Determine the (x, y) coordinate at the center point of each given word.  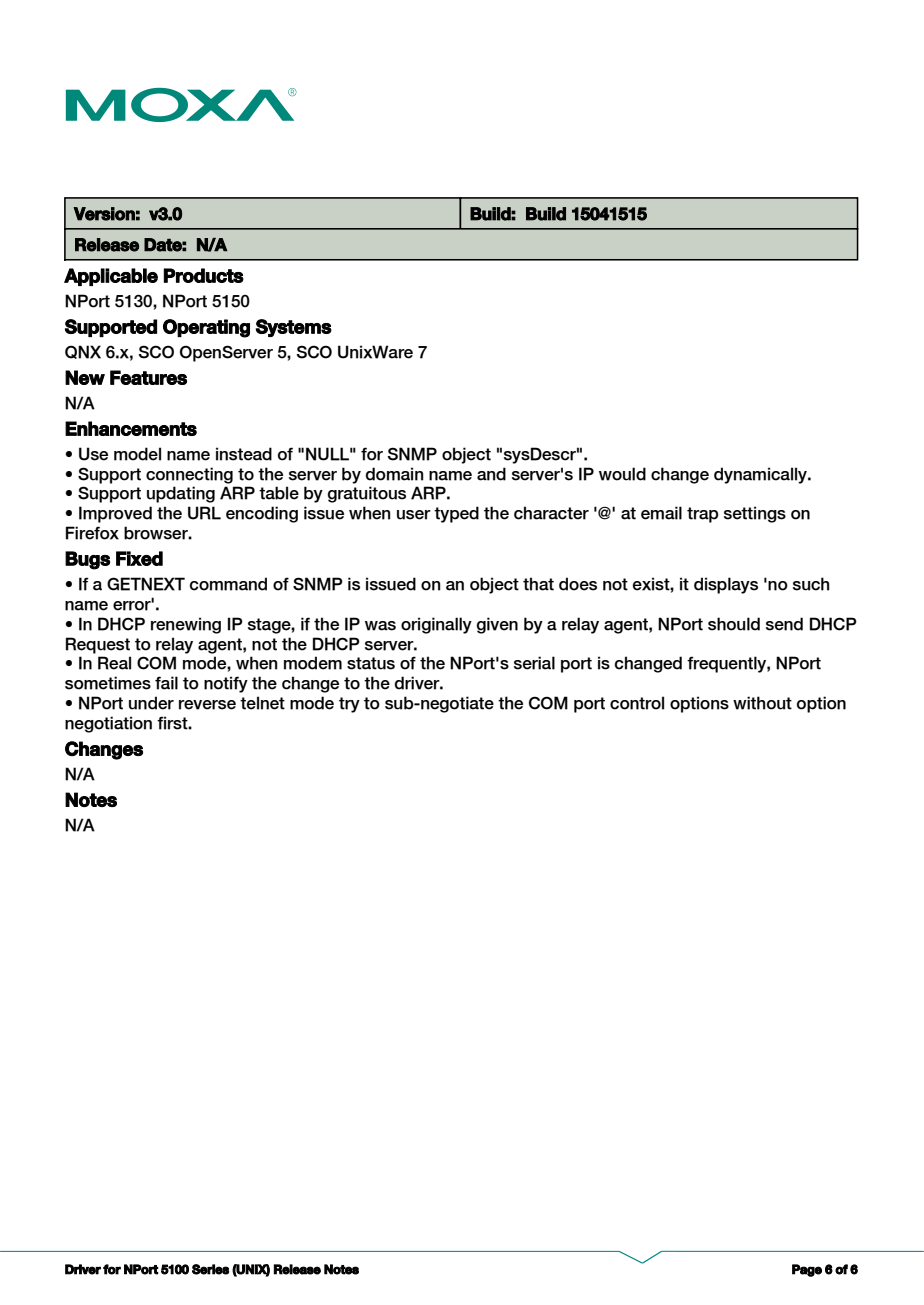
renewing (186, 625)
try (349, 705)
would (622, 474)
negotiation (108, 724)
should (734, 624)
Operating (206, 328)
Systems (293, 328)
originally (436, 625)
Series (210, 1269)
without (762, 703)
